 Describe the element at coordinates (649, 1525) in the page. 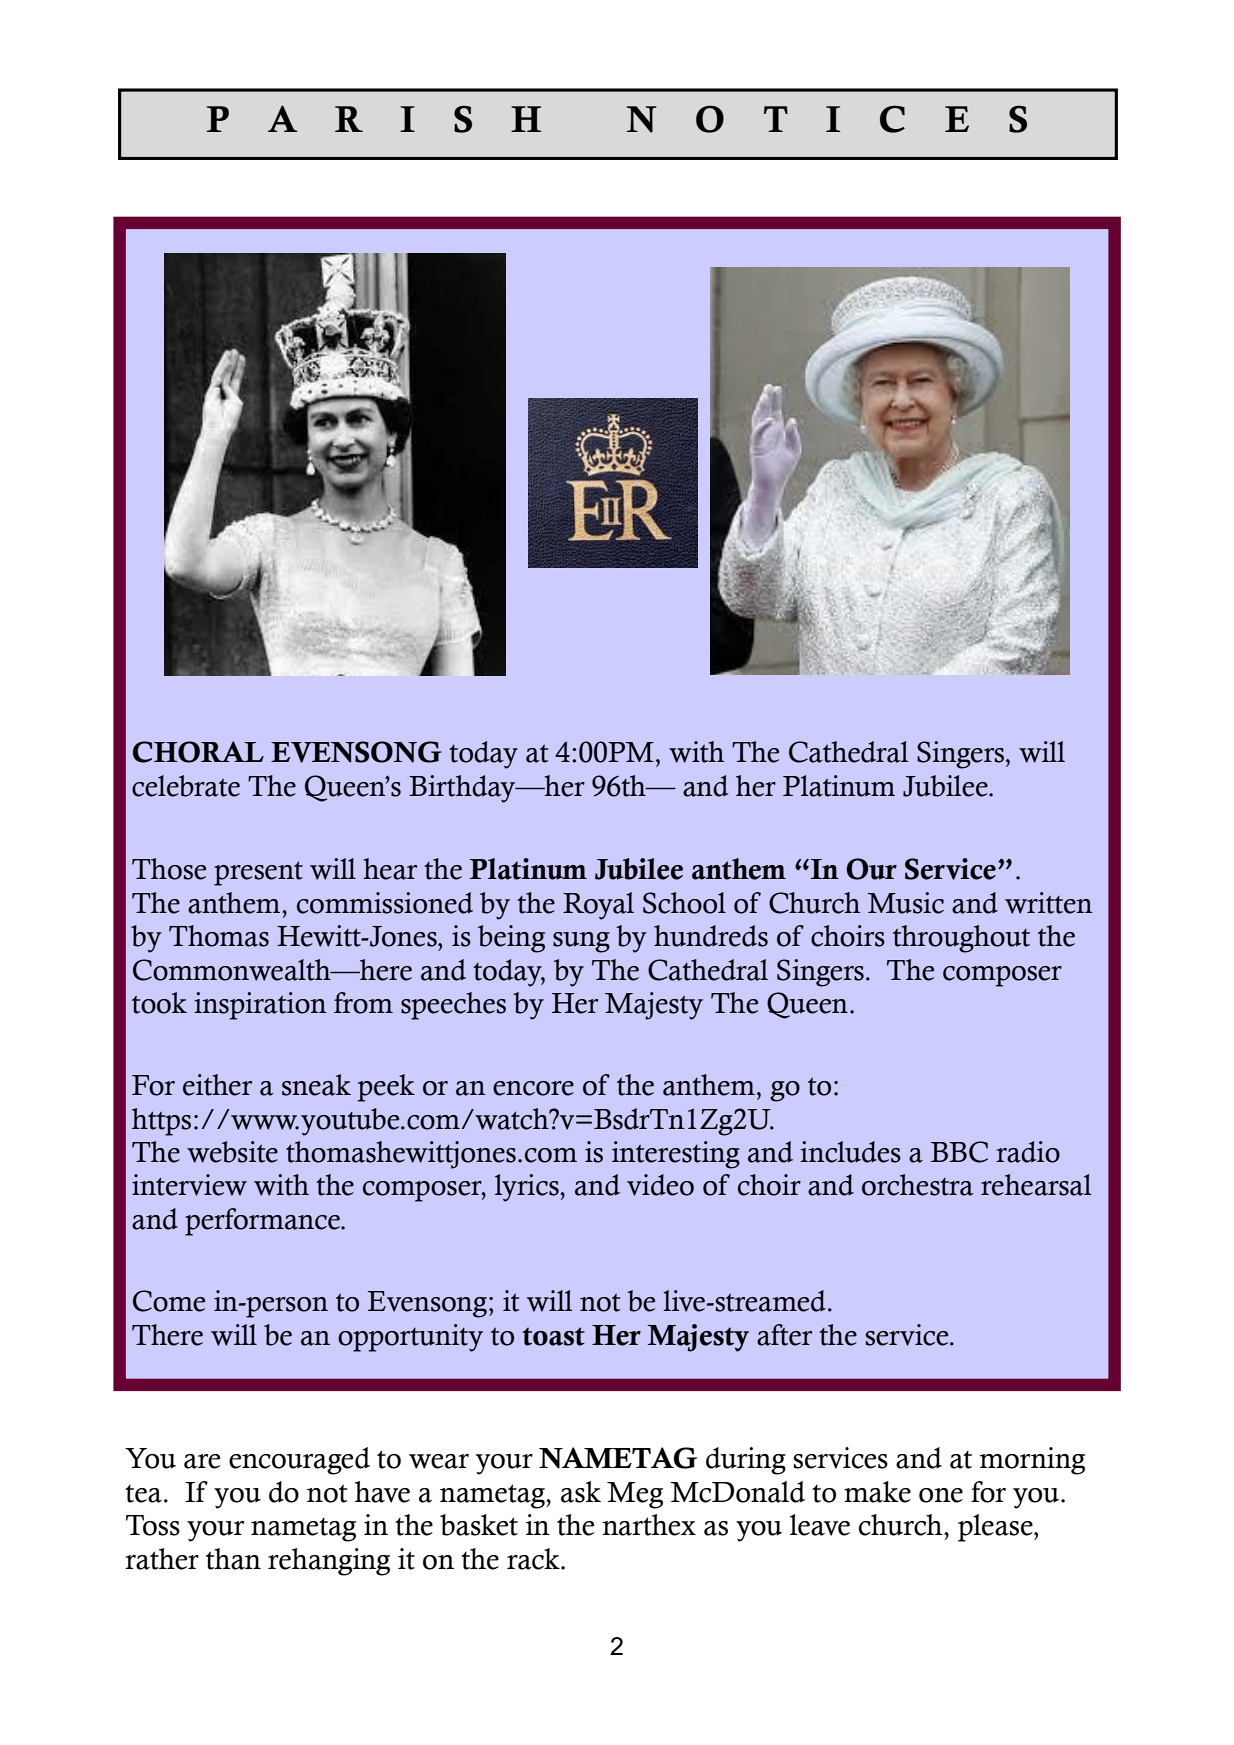

I see `narthex` at that location.
